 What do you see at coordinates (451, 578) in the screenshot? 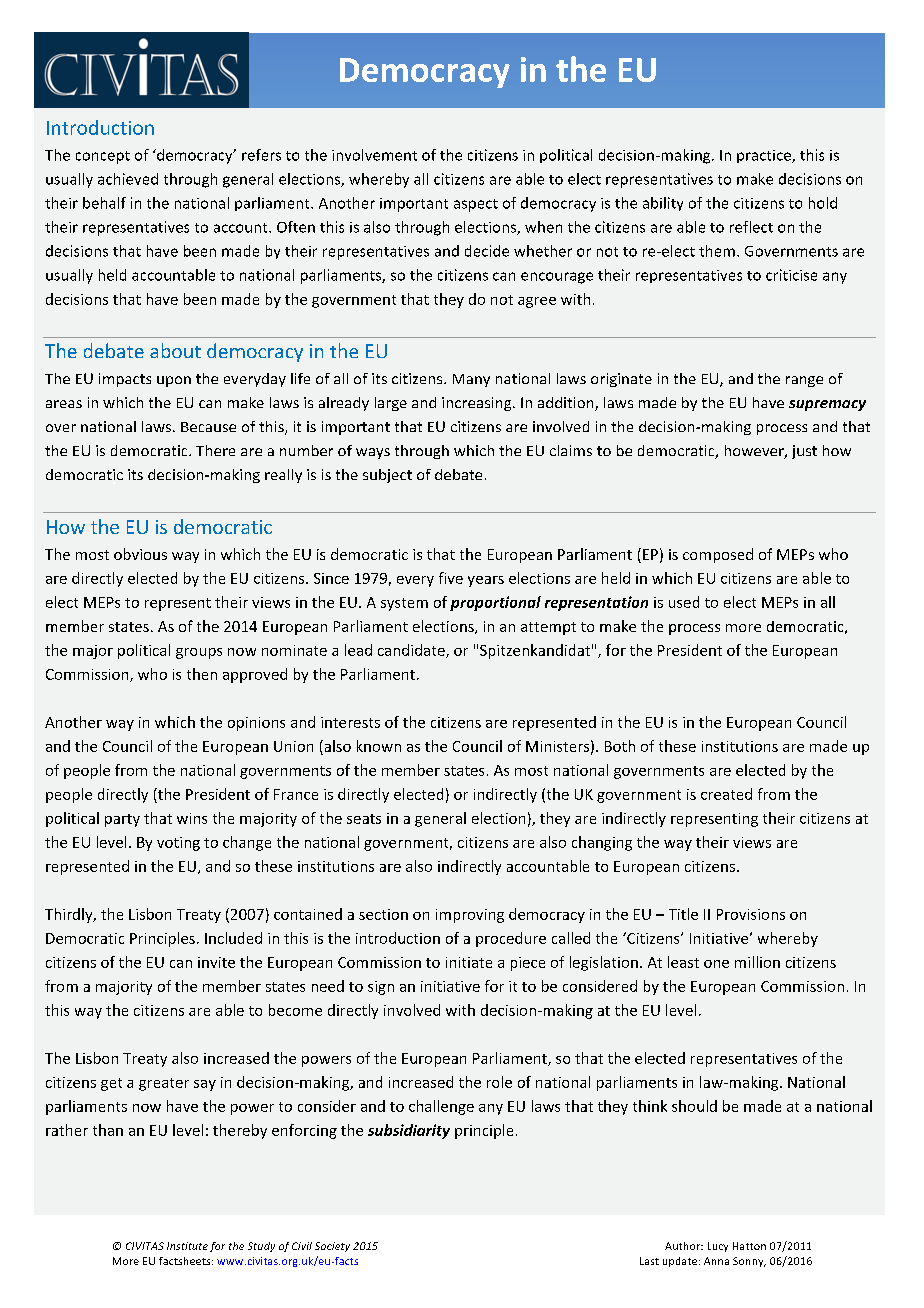
I see `five` at bounding box center [451, 578].
